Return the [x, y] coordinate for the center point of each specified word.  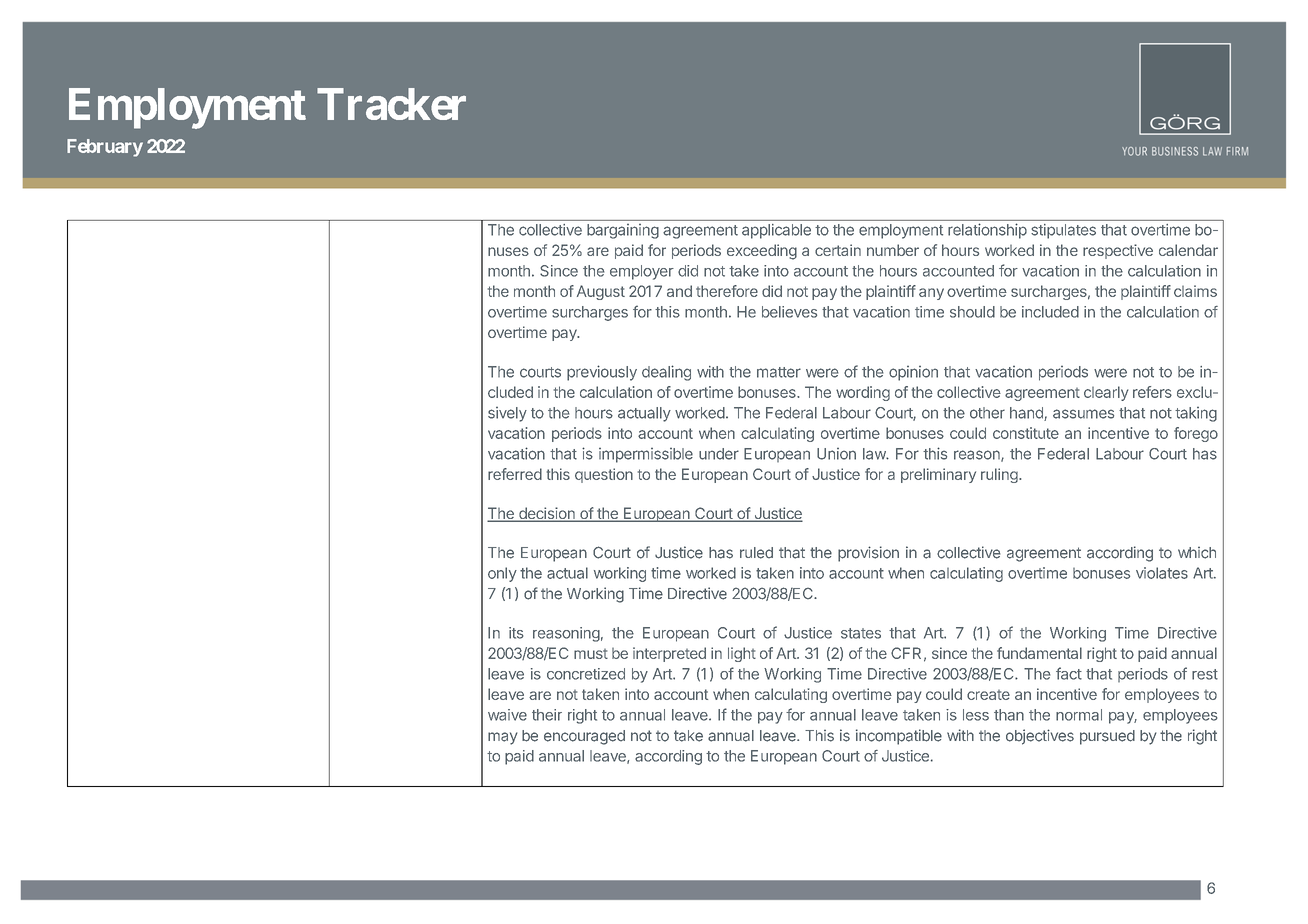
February [105, 148]
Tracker [391, 104]
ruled [756, 553]
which [1197, 553]
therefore [727, 291]
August [601, 292]
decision [547, 514]
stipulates [1063, 231]
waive [507, 715]
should [972, 312]
